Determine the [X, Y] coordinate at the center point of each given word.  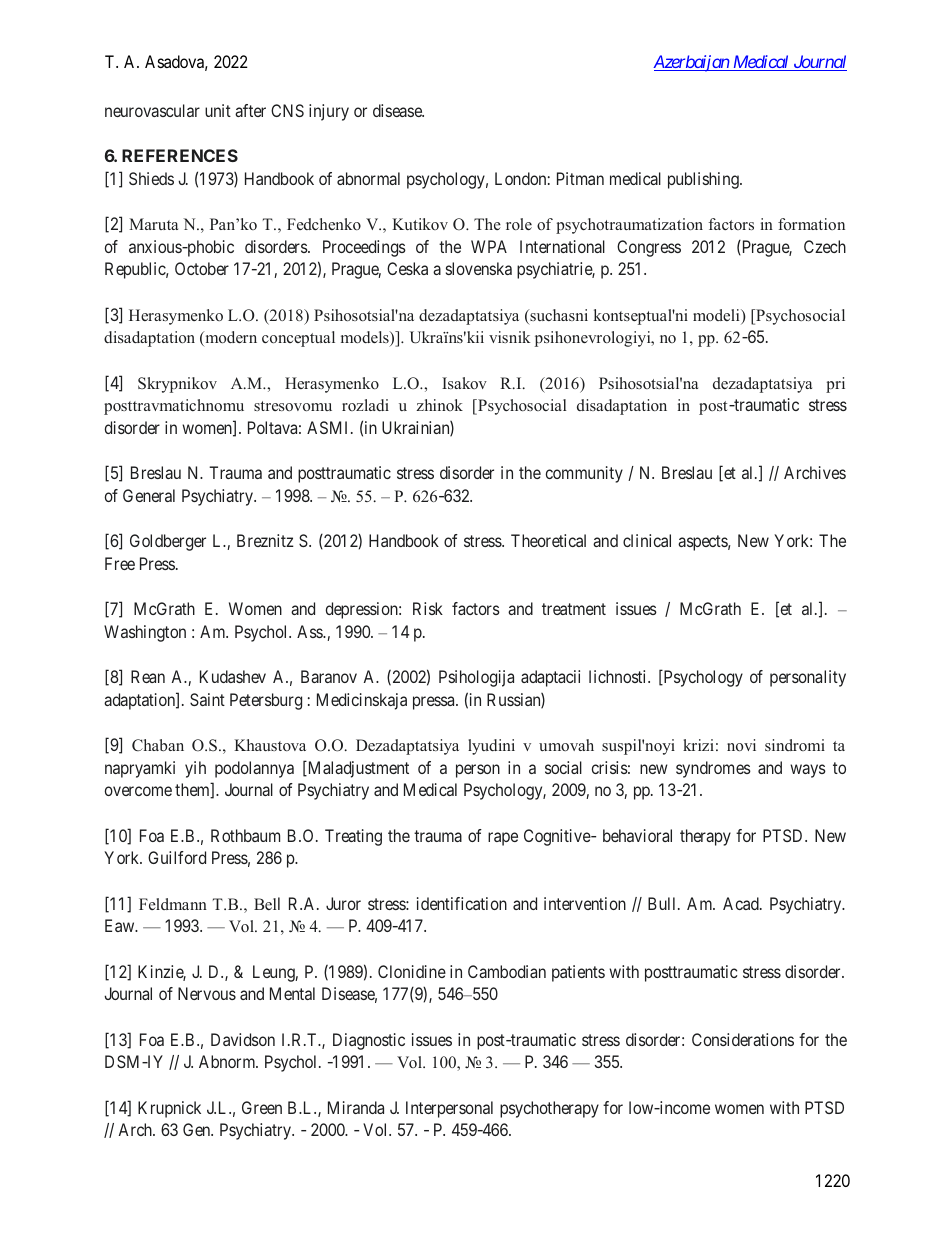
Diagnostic [369, 1041]
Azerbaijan [692, 63]
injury [329, 112]
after [250, 110]
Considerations [743, 1039]
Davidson [243, 1039]
